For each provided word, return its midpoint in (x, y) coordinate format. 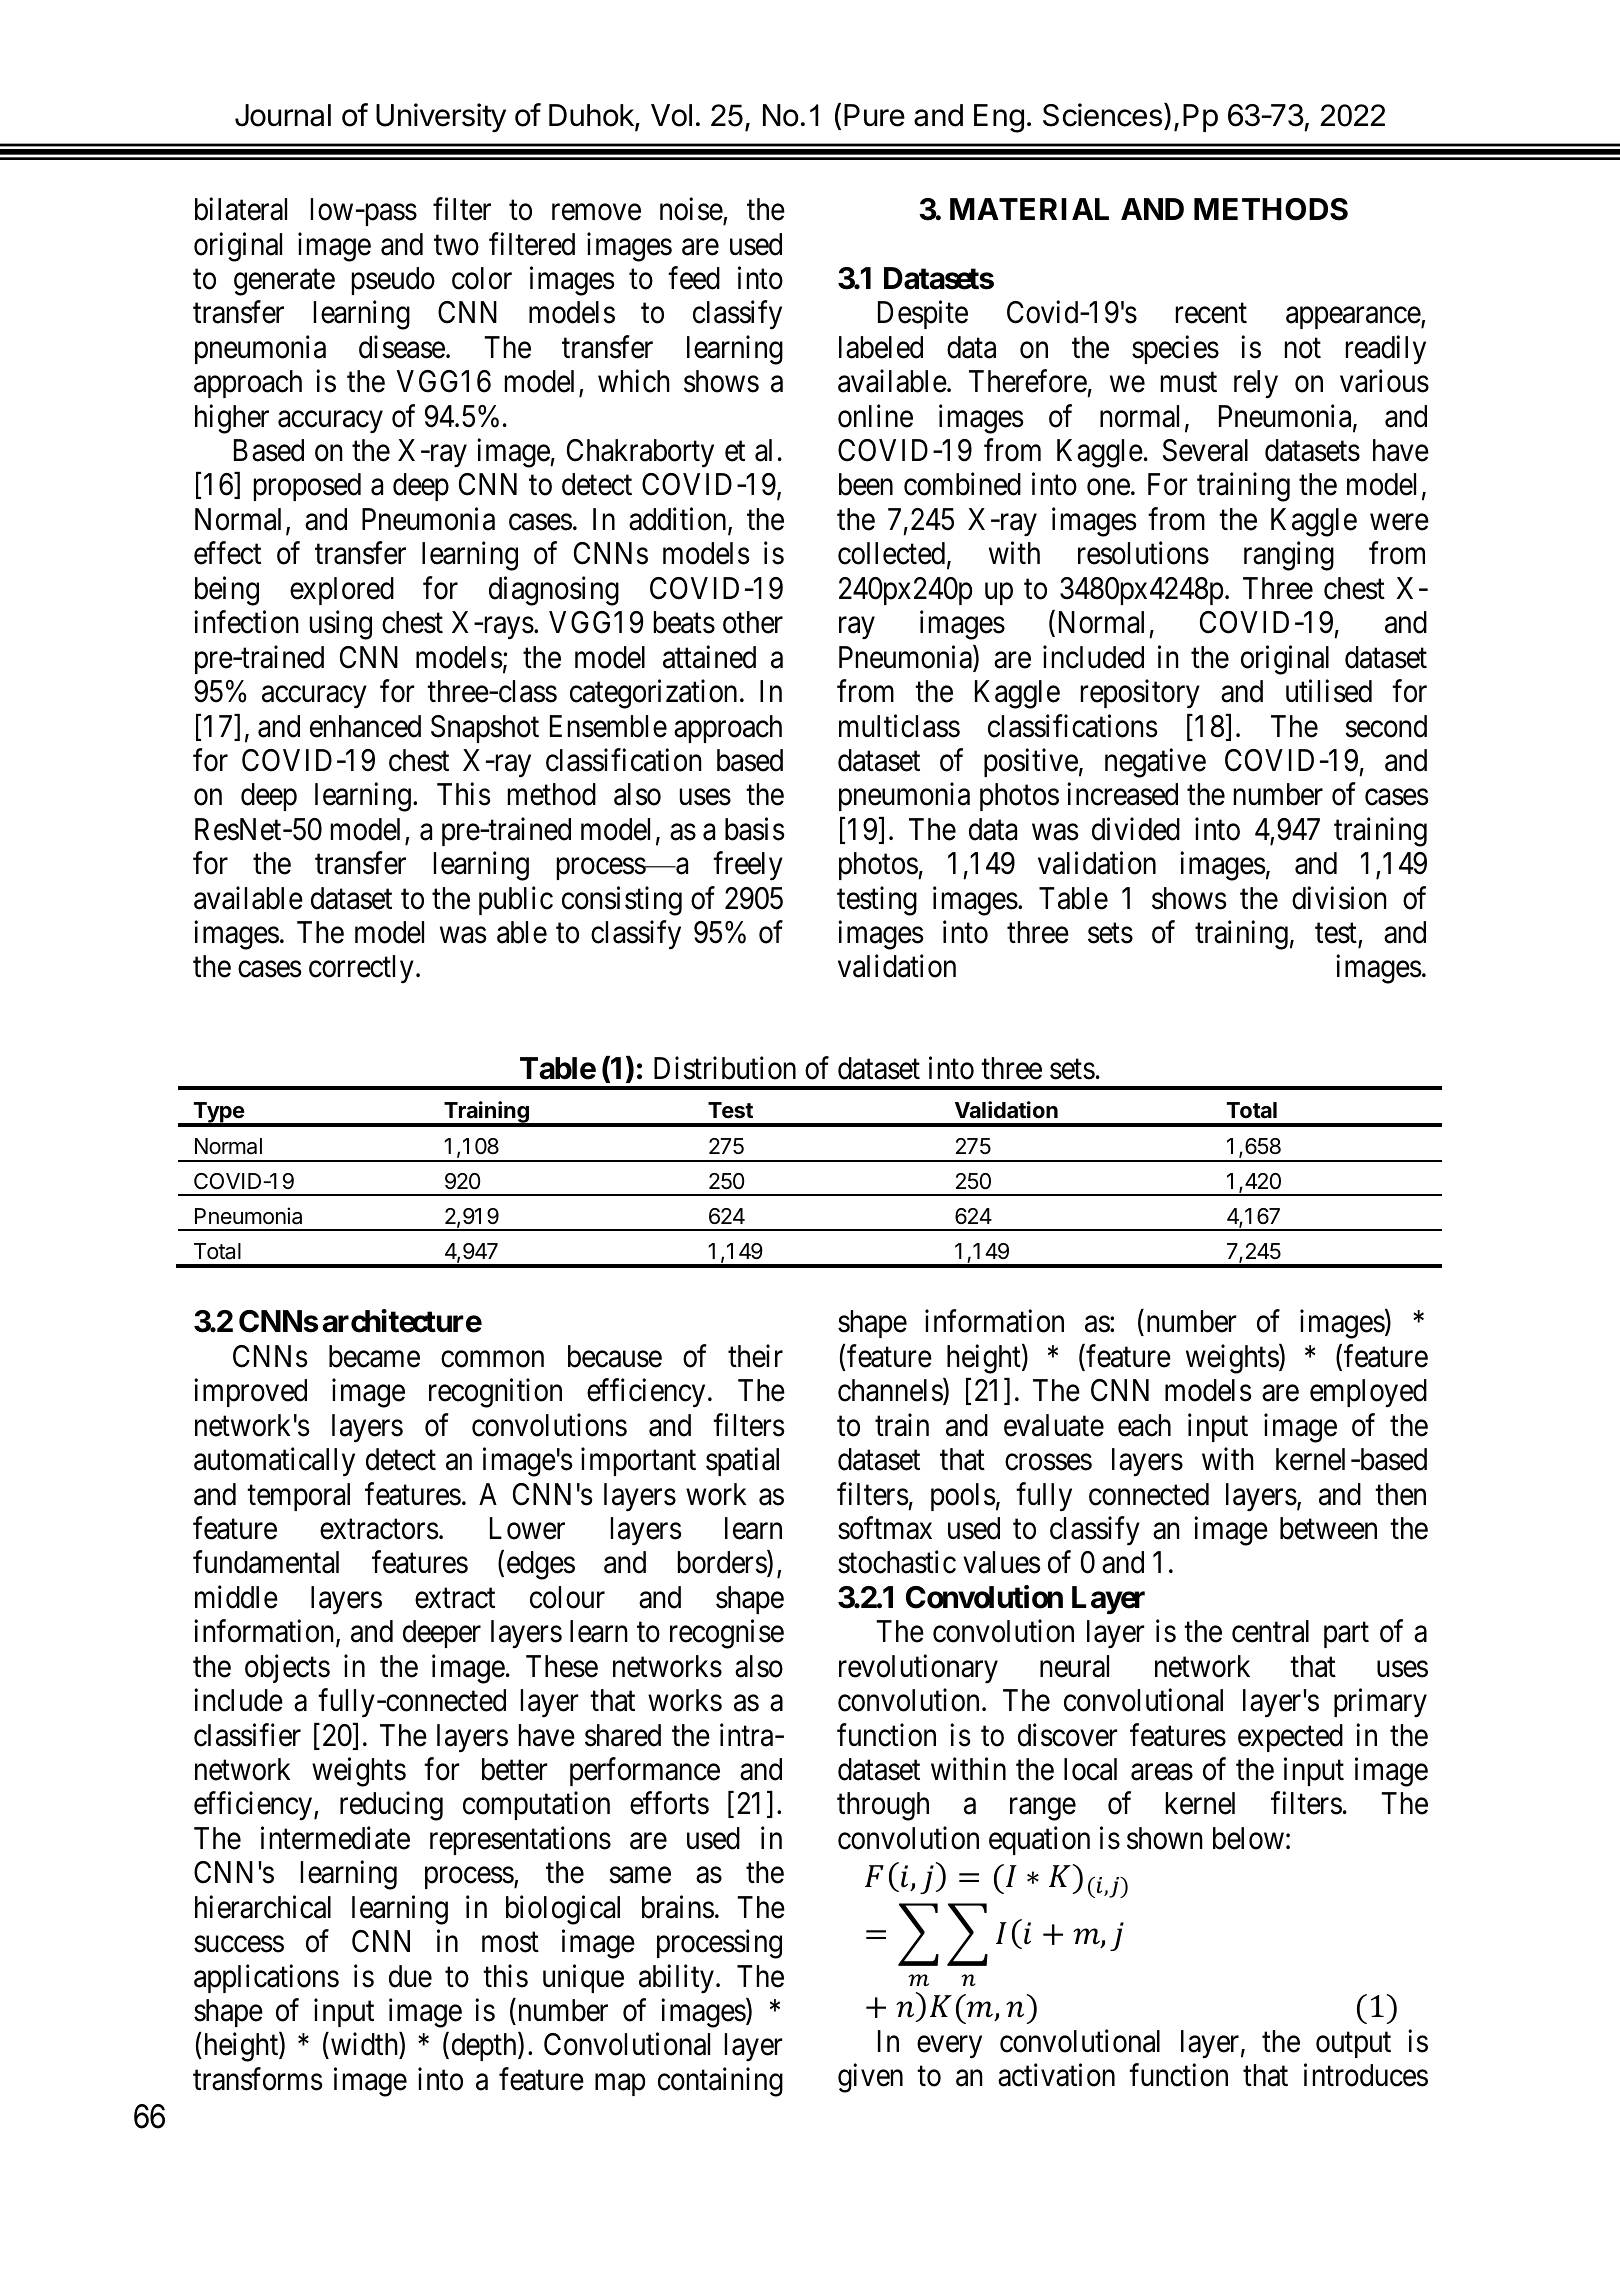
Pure (874, 115)
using (341, 625)
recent (1211, 314)
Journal (283, 115)
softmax (885, 1528)
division (1339, 898)
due (410, 1976)
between (1328, 1528)
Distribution (725, 1068)
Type (218, 1114)
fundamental (266, 1562)
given (870, 2078)
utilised (1329, 691)
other (753, 622)
